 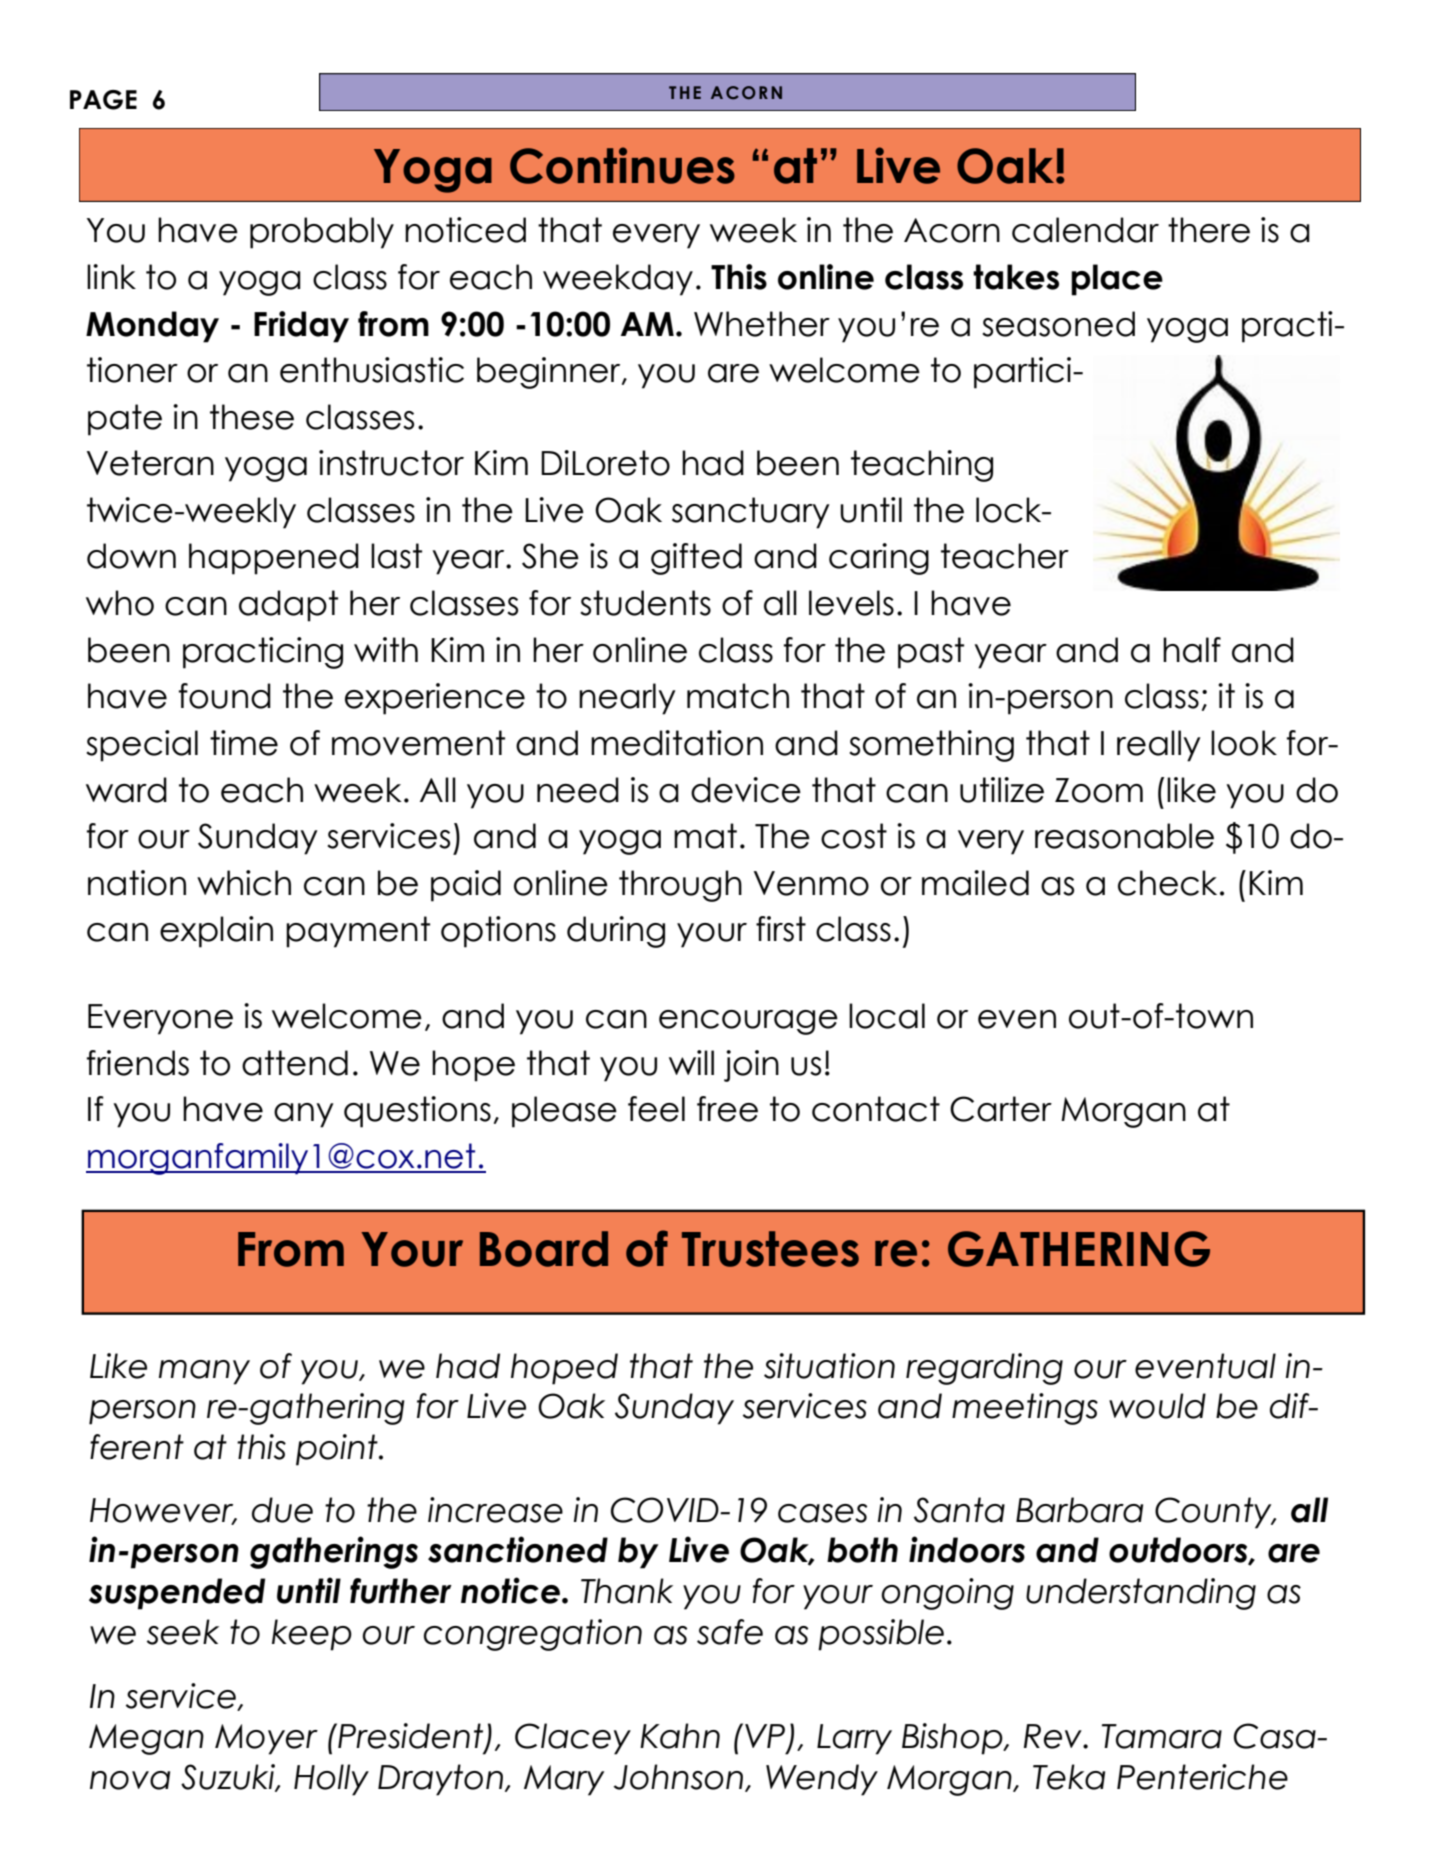 What do you see at coordinates (680, 1736) in the screenshot?
I see `Kahn` at bounding box center [680, 1736].
